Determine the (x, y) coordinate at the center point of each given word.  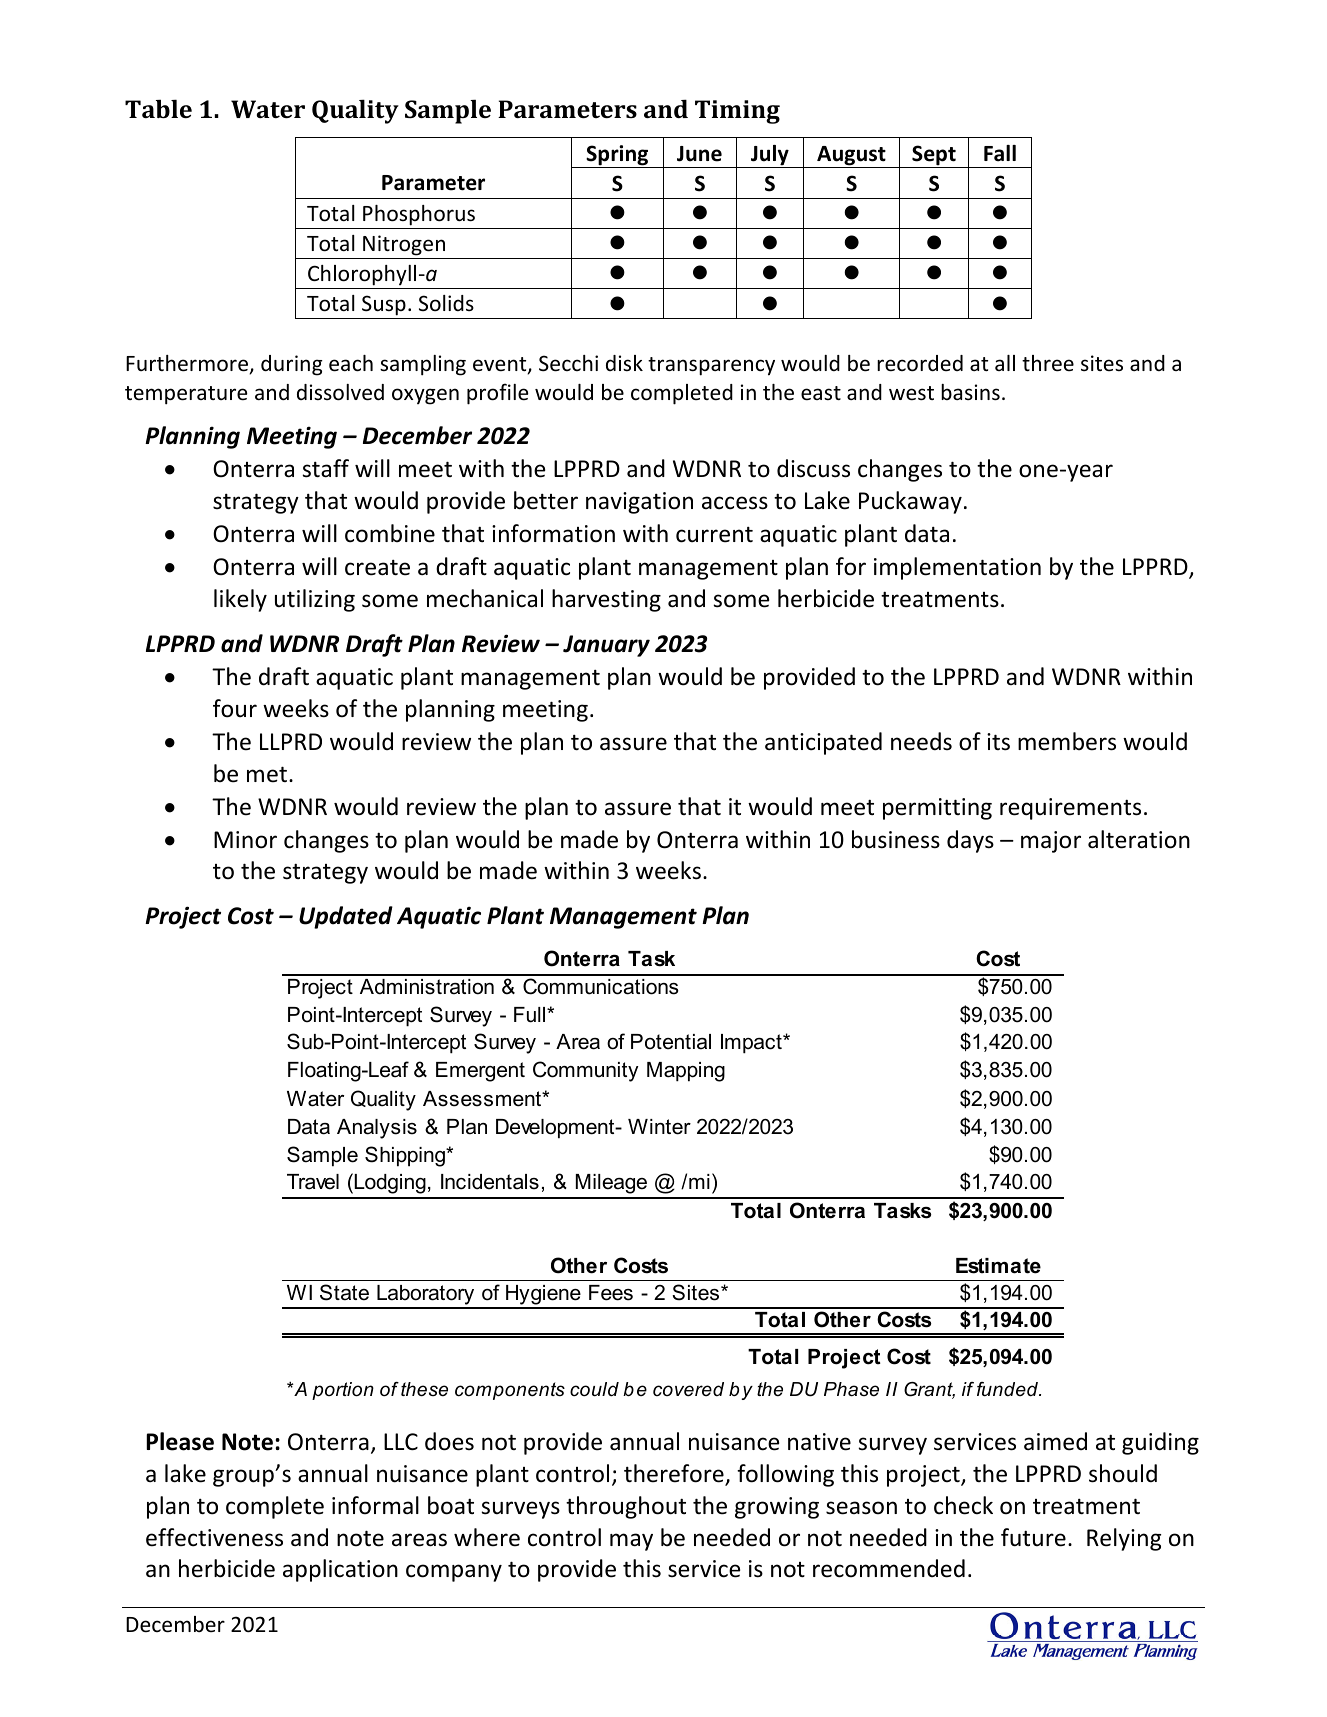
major (1051, 842)
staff (325, 468)
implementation (957, 568)
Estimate (998, 1266)
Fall (1000, 153)
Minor (245, 840)
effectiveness (214, 1537)
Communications (601, 986)
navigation (639, 503)
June (699, 154)
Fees (611, 1293)
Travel (313, 1182)
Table (158, 108)
